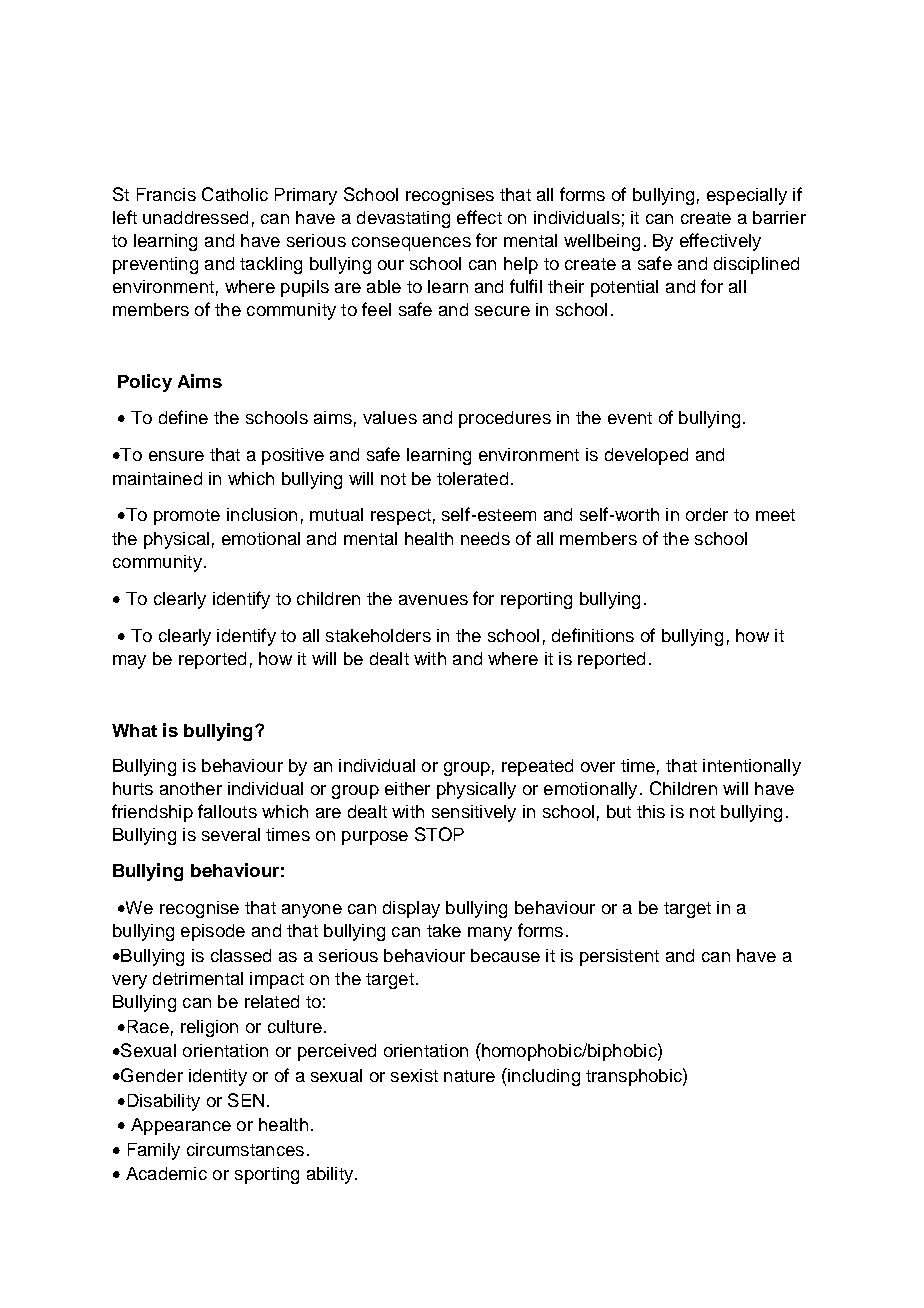 Image resolution: width=924 pixels, height=1308 pixels. I want to click on Appearance, so click(181, 1126).
